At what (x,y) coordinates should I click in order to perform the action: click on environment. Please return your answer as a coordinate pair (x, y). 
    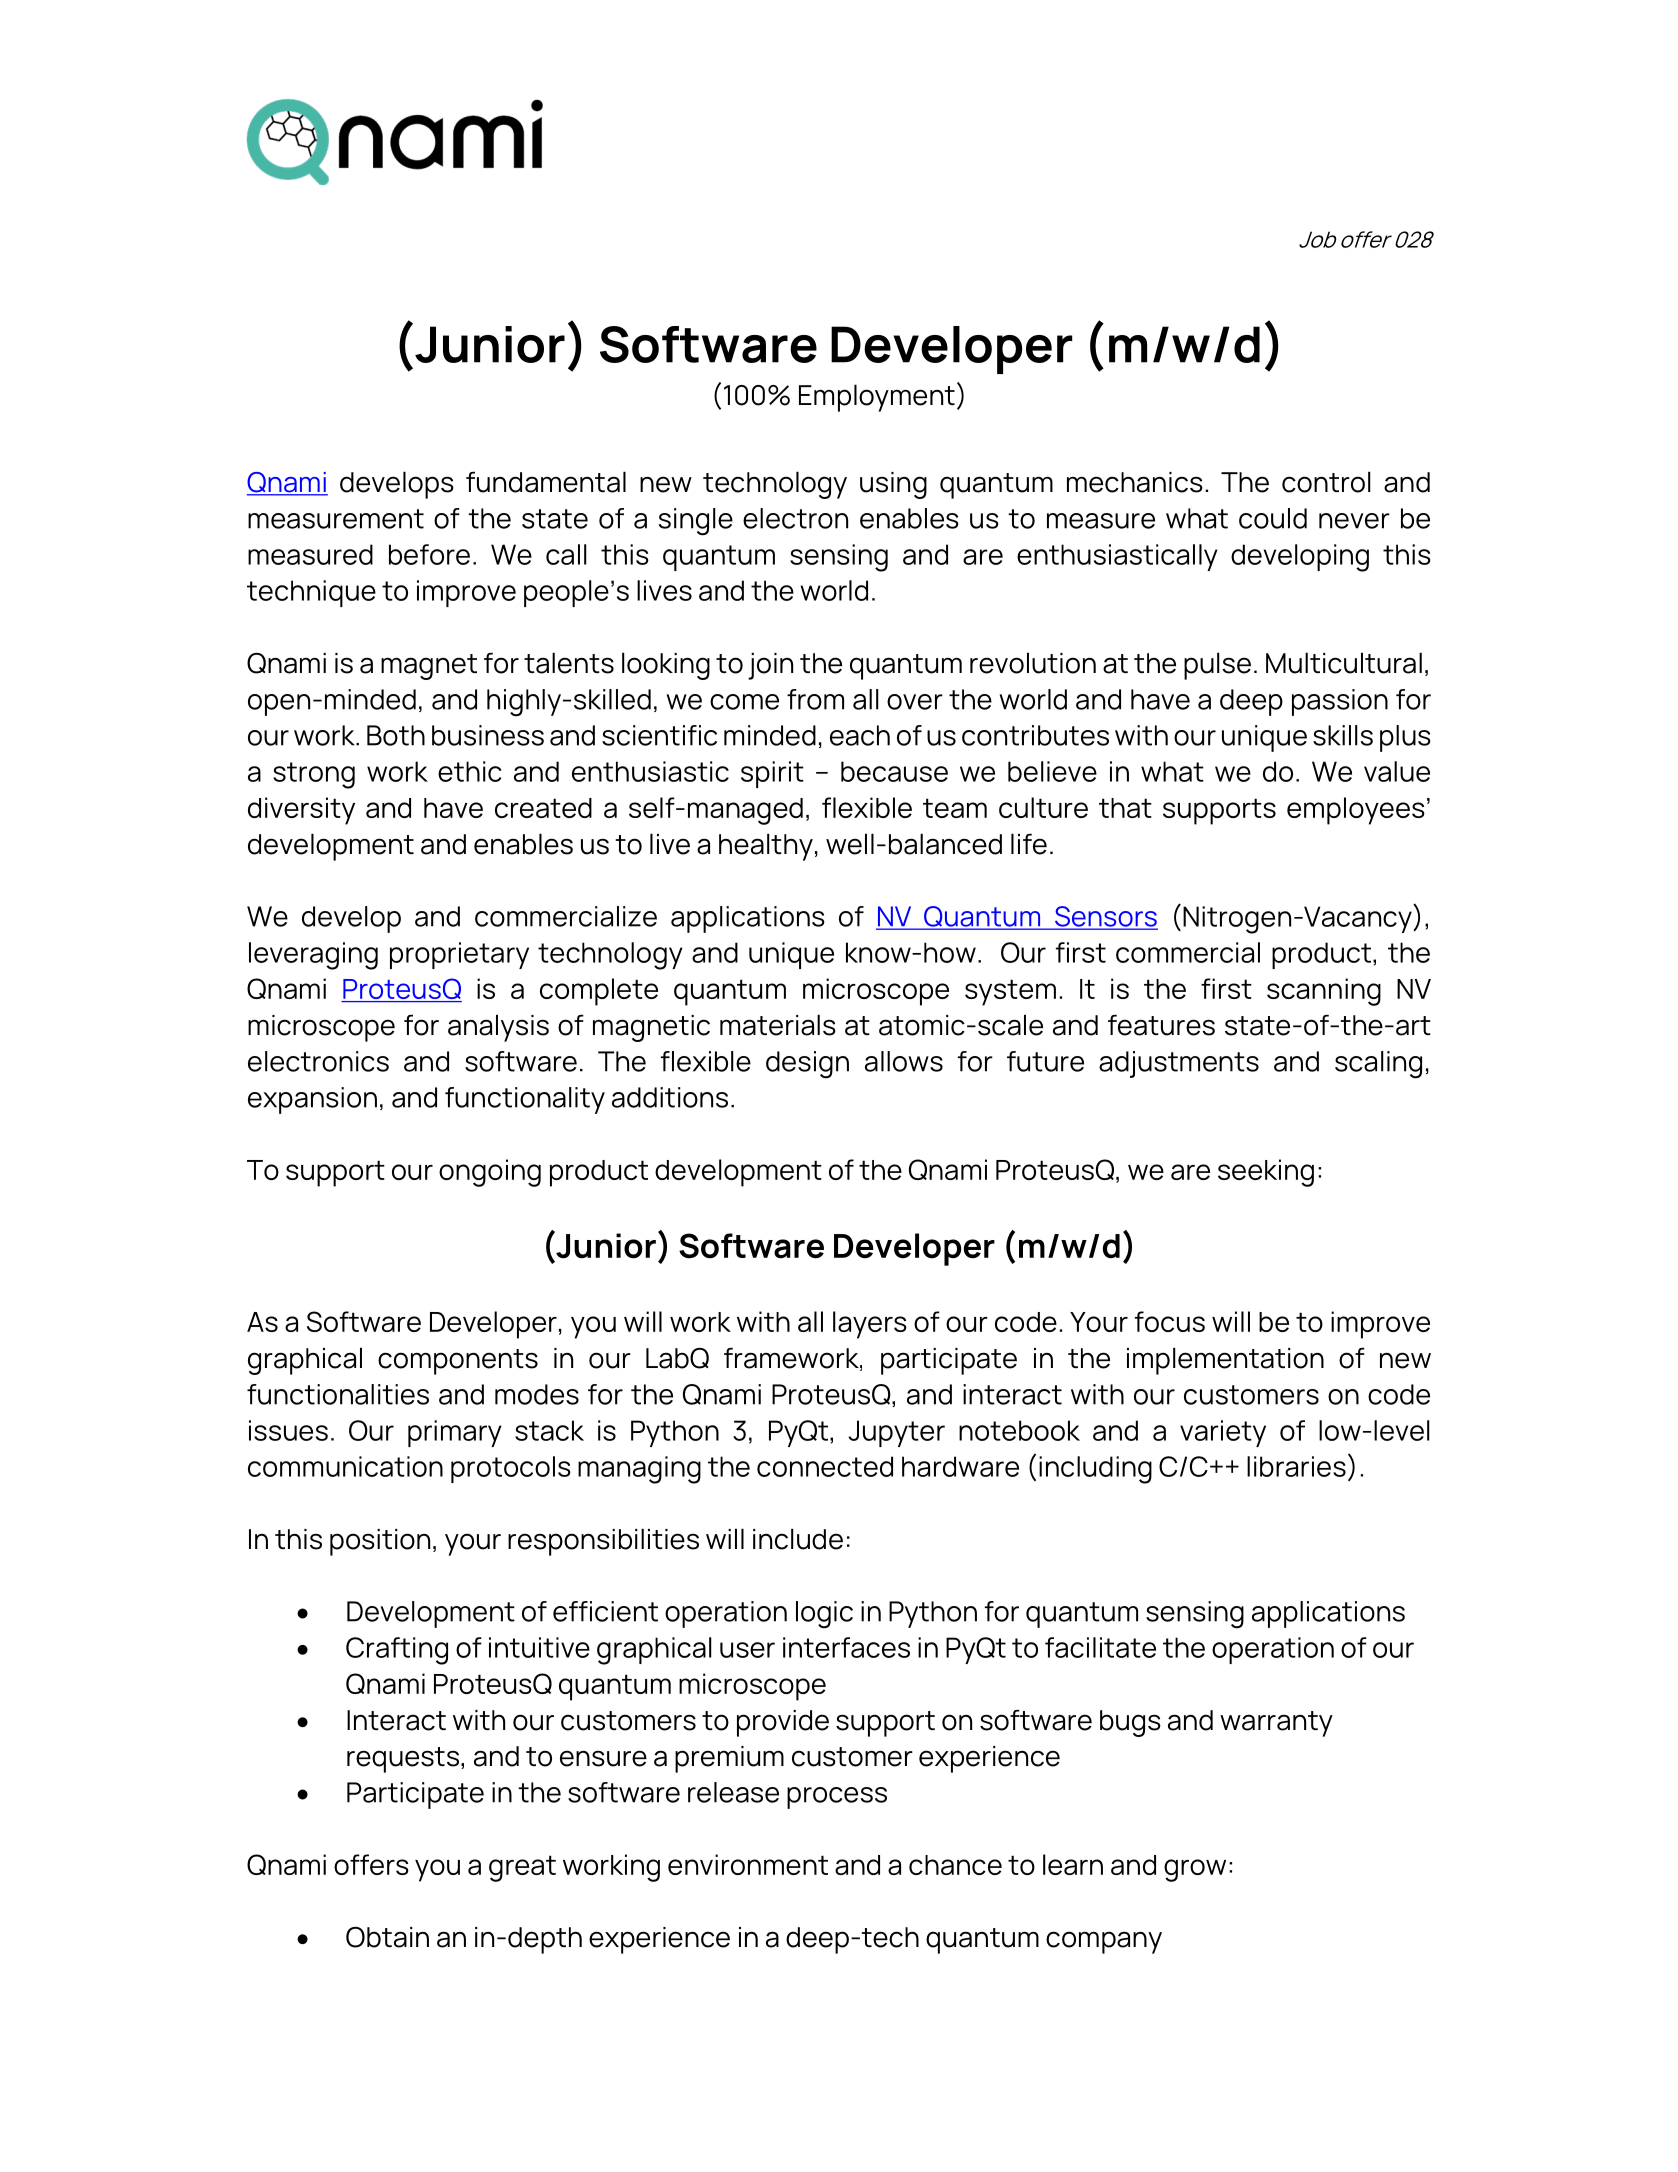
    Looking at the image, I should click on (748, 1864).
